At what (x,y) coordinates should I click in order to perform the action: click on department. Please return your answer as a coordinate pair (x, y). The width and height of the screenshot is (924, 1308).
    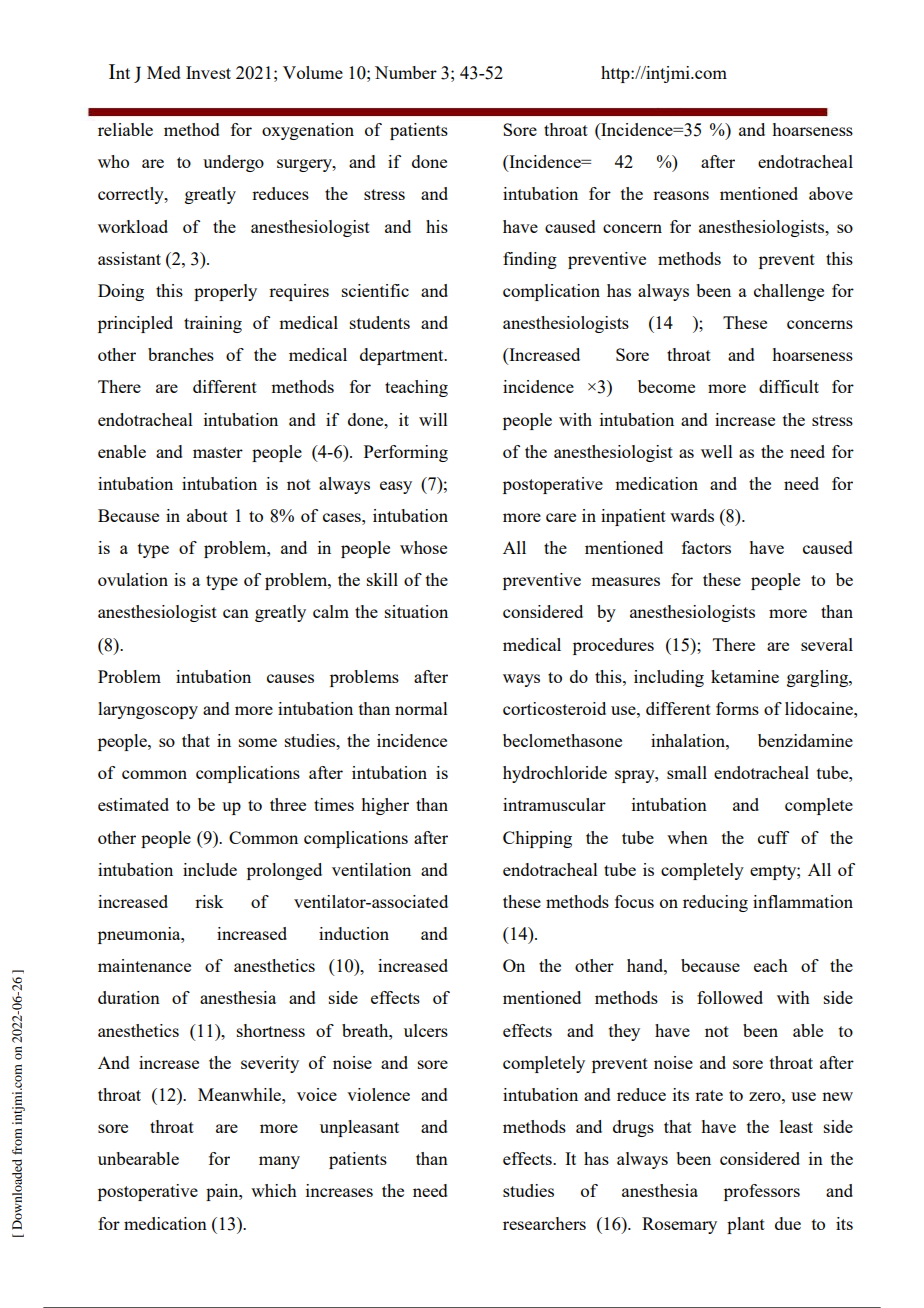
    Looking at the image, I should click on (403, 356).
